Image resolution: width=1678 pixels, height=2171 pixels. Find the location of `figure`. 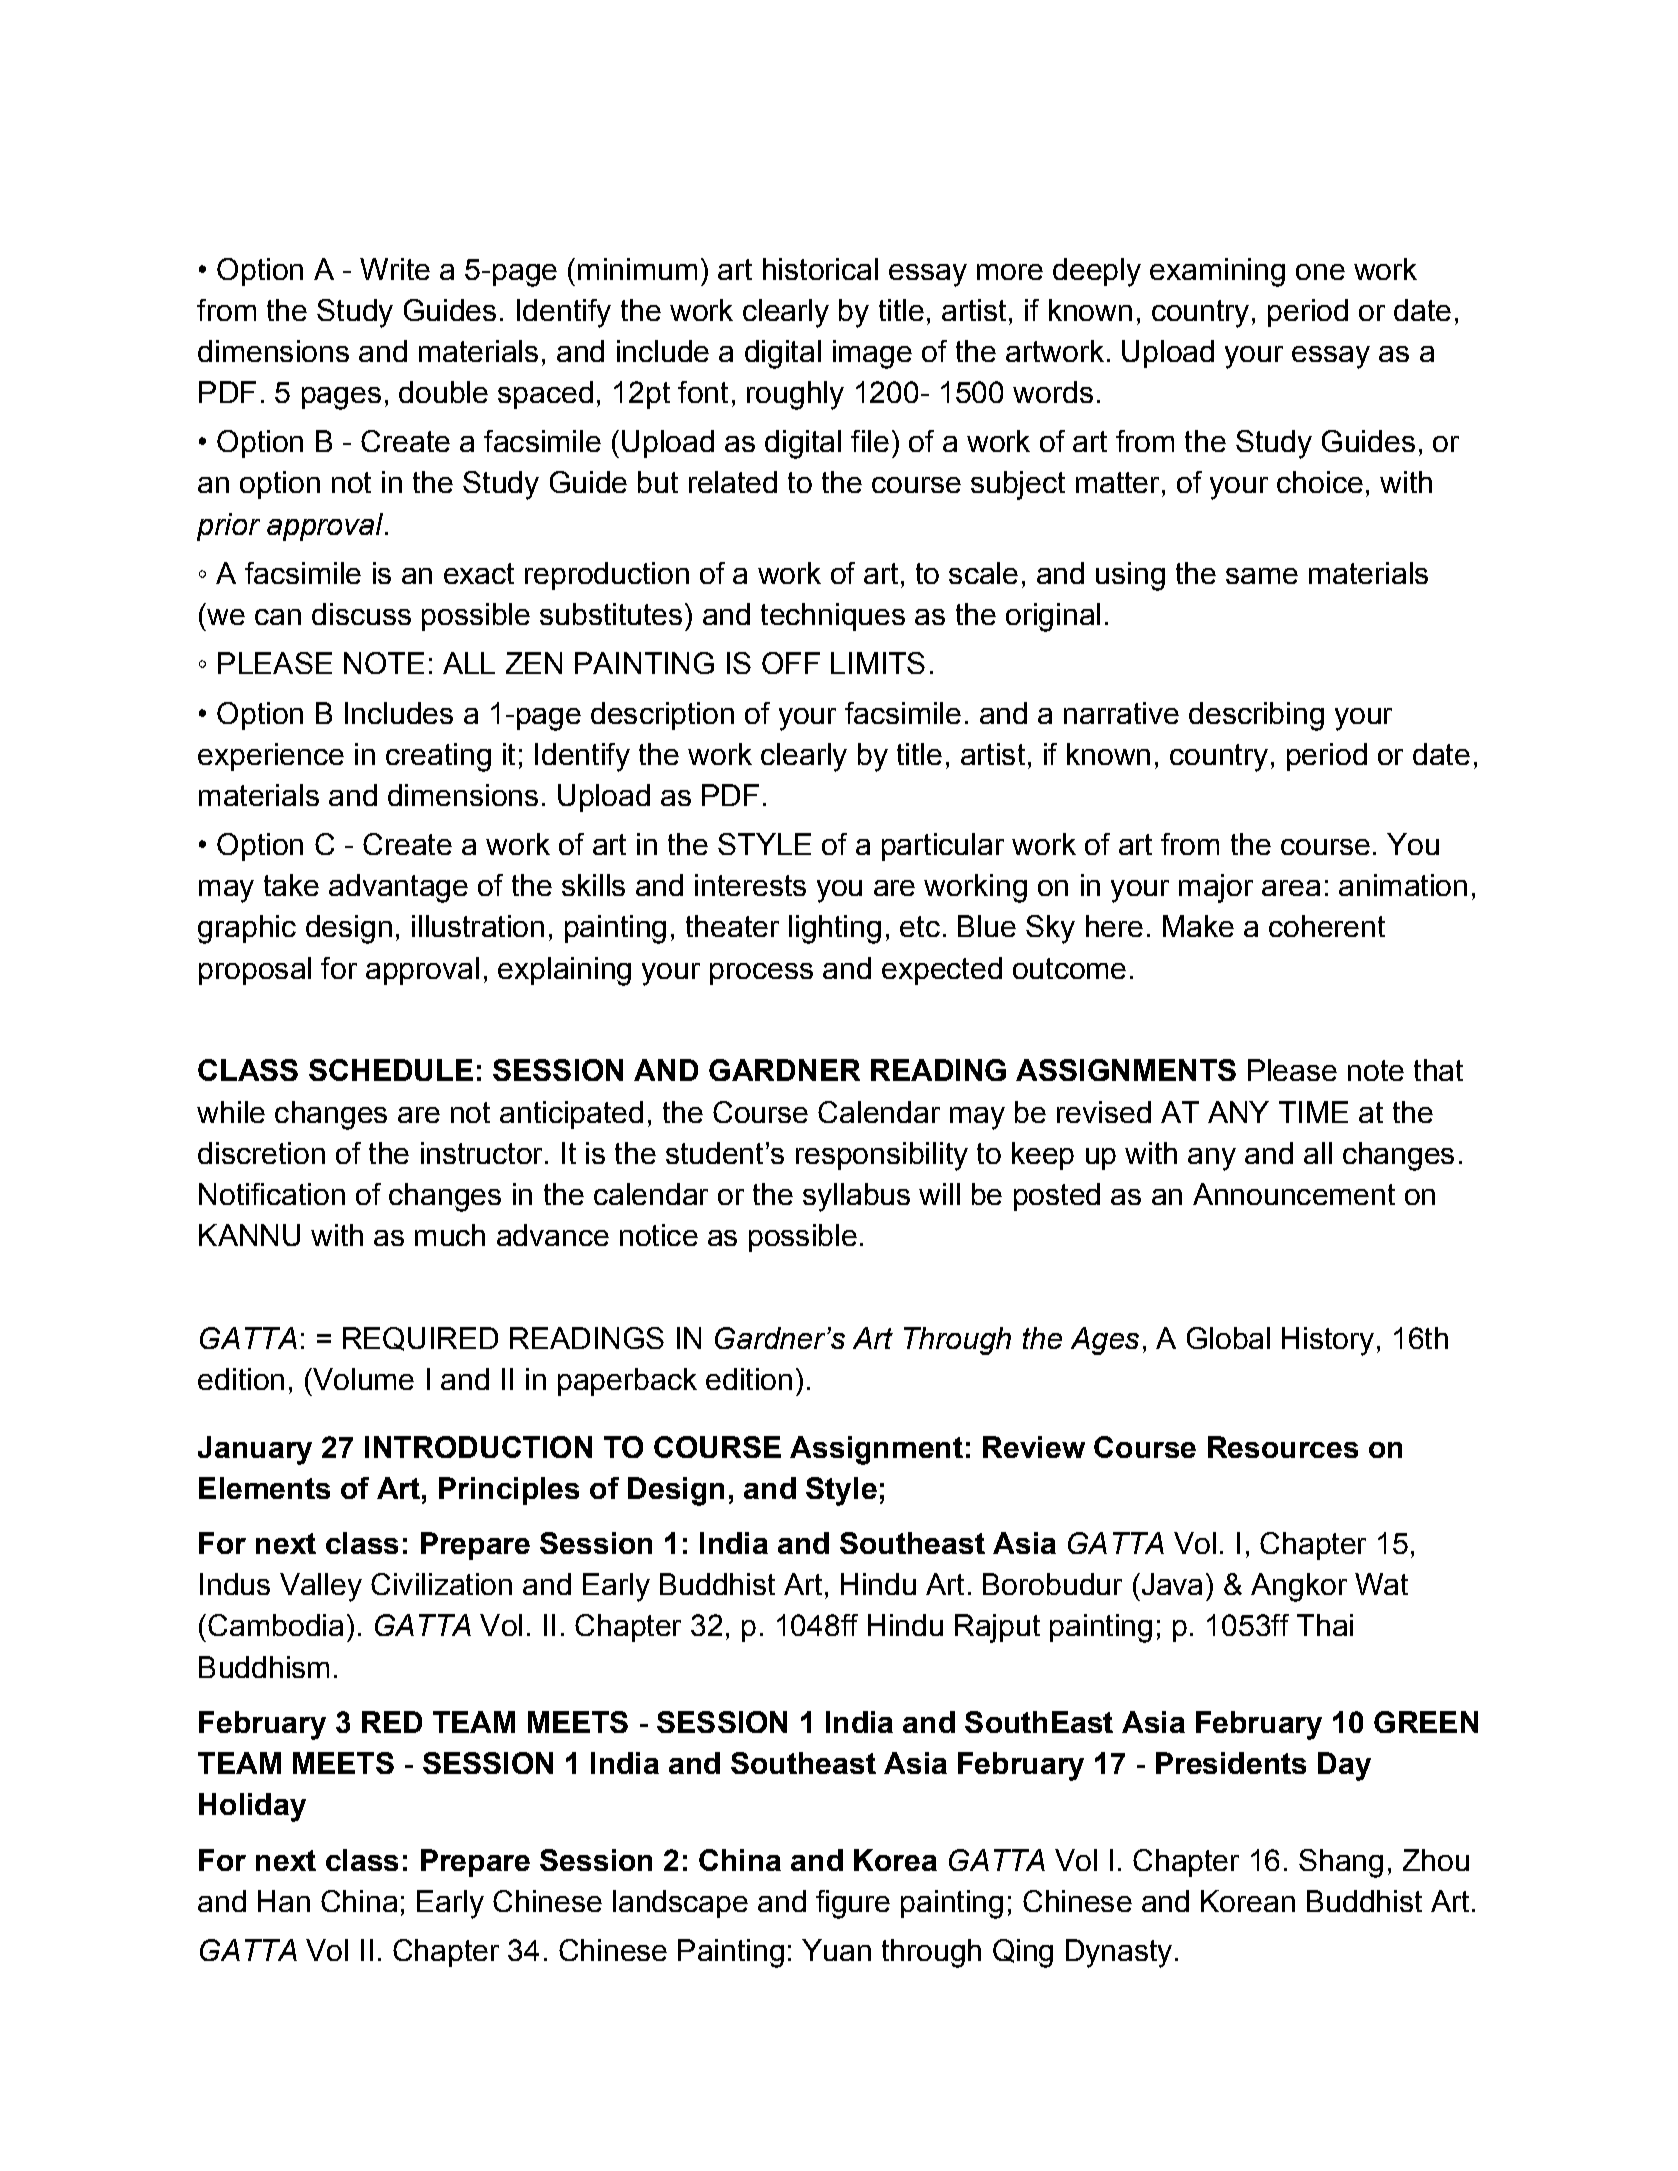

figure is located at coordinates (853, 1904).
